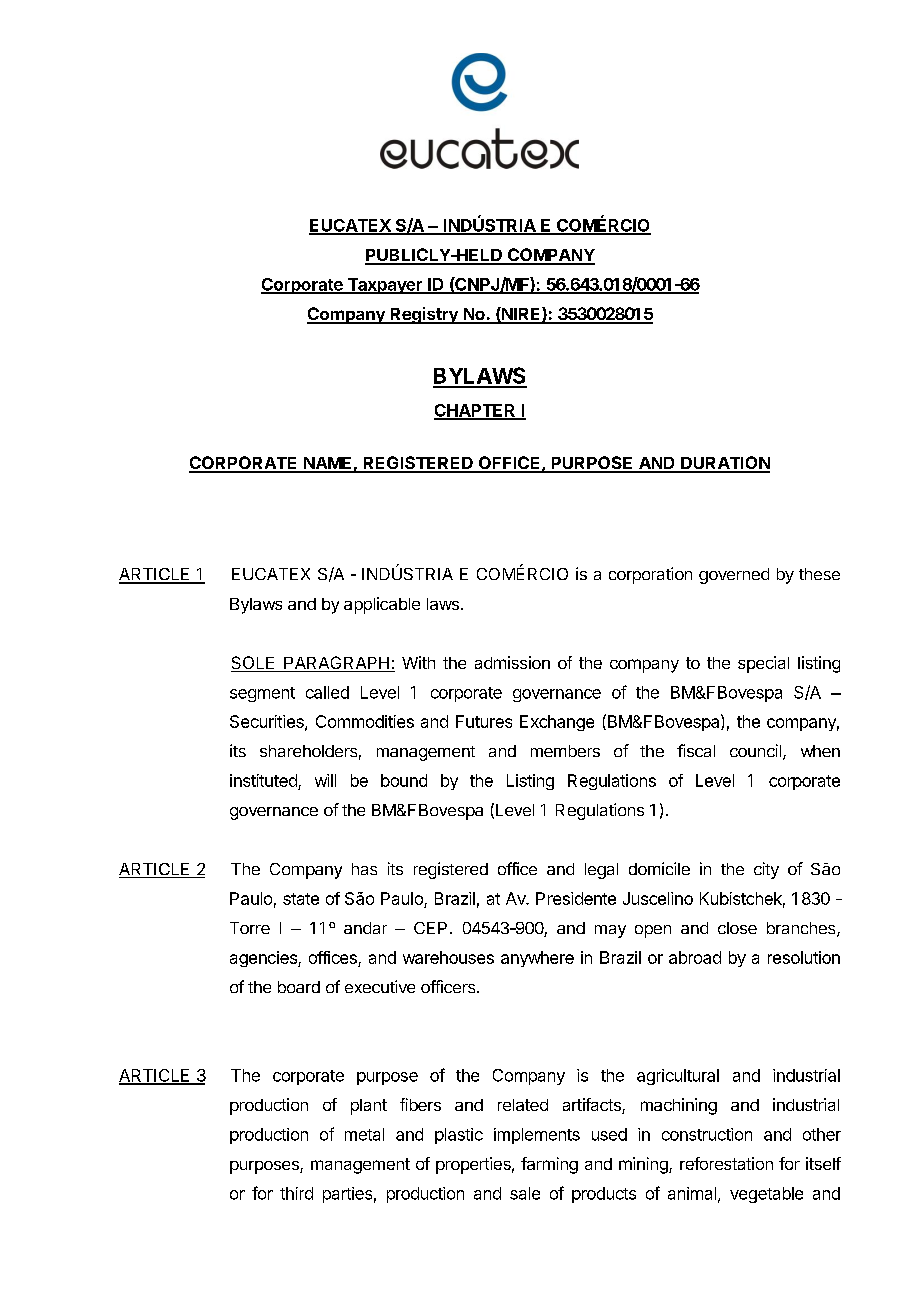 The height and width of the image is (1308, 924). Describe the element at coordinates (384, 286) in the image. I see `Taxpayer` at that location.
